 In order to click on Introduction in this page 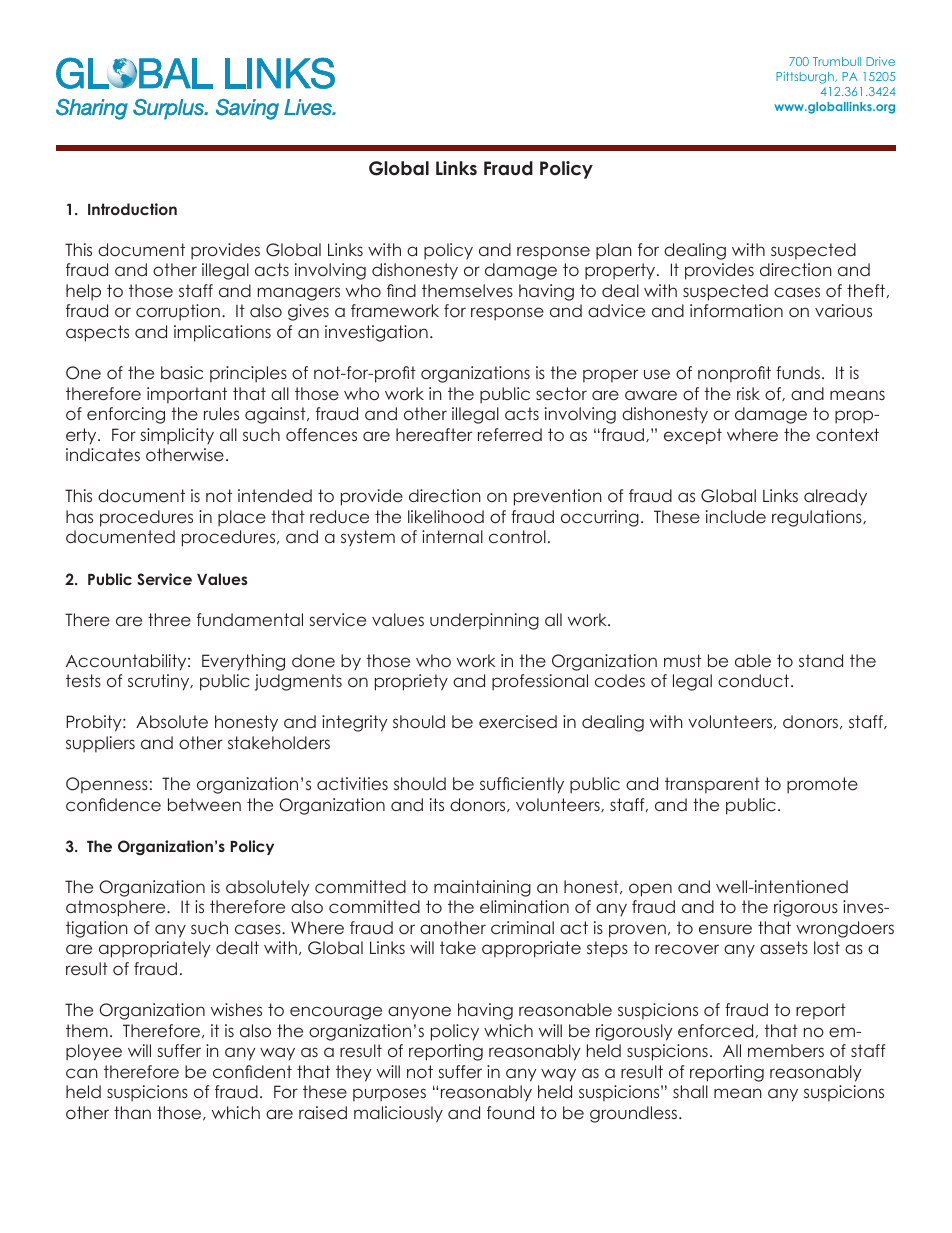, I will do `click(132, 209)`.
